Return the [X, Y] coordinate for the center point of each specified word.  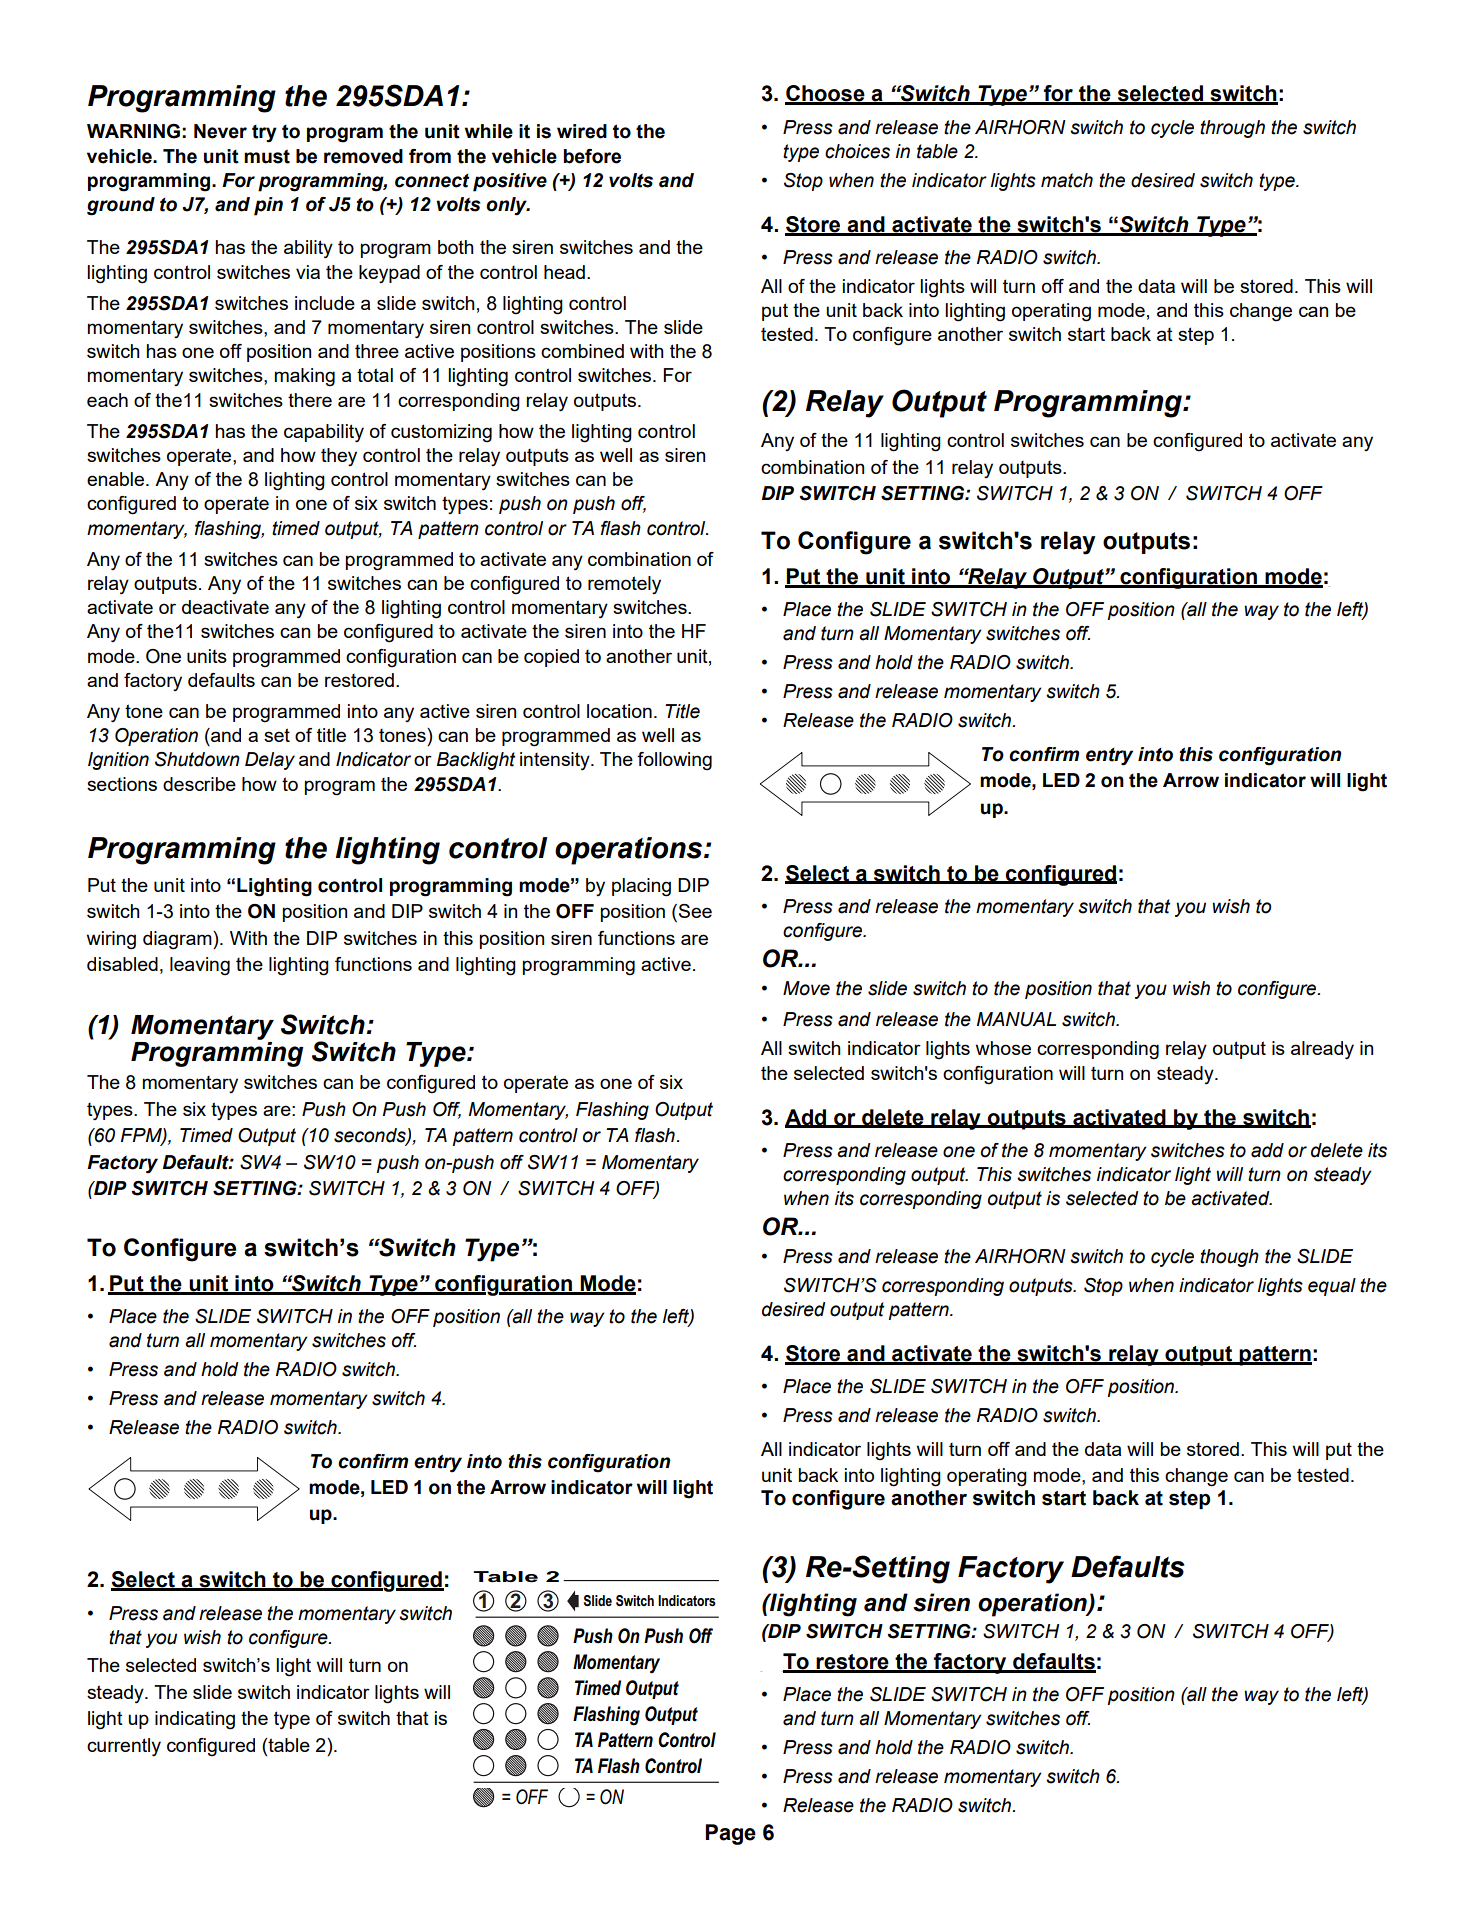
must [267, 156]
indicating [195, 1720]
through [1232, 129]
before [592, 156]
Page [730, 1834]
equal [1332, 1287]
